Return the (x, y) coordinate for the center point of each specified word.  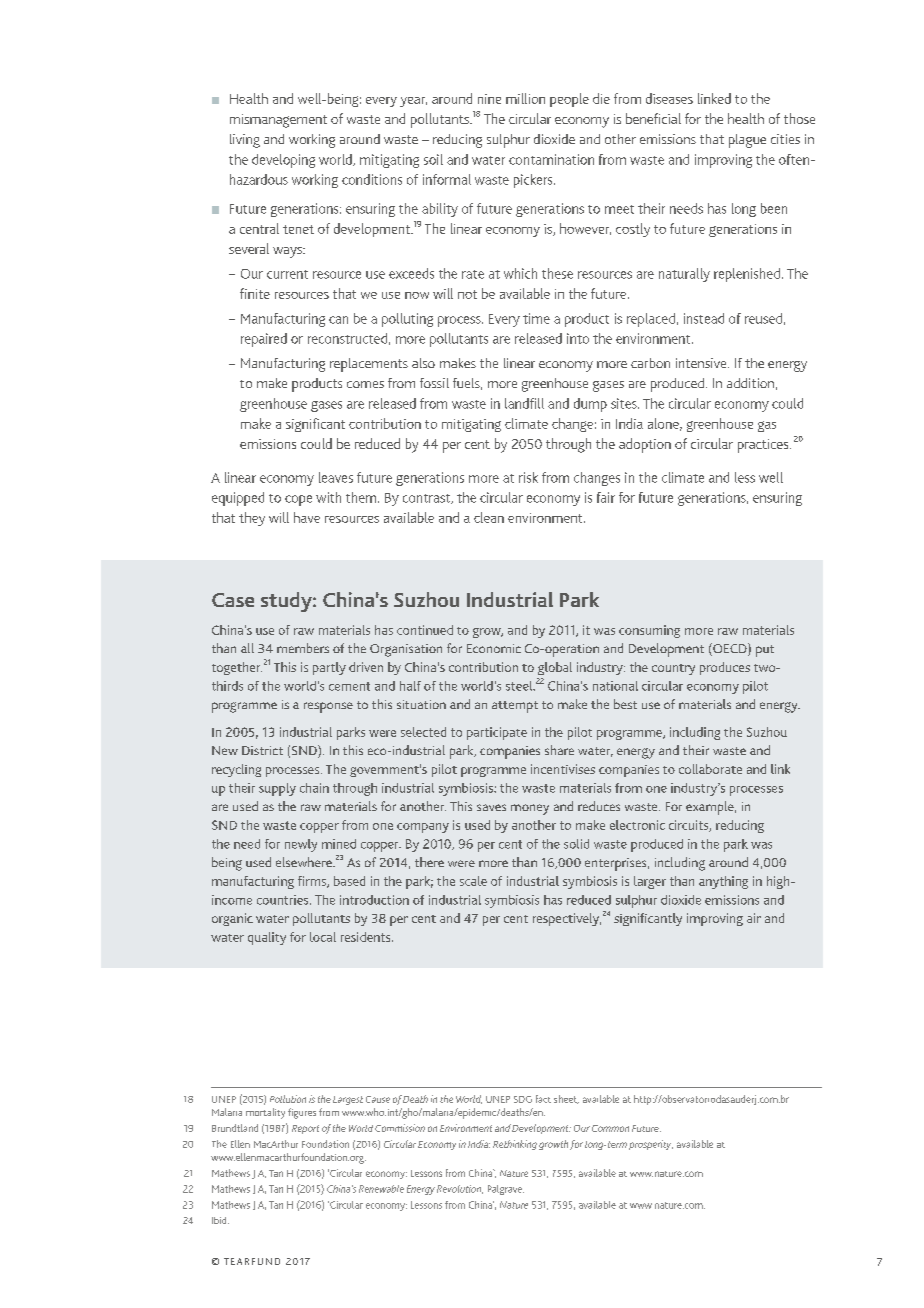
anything (723, 882)
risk (528, 477)
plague (747, 141)
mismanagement (278, 121)
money (530, 809)
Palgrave (506, 1190)
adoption (645, 445)
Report (305, 1129)
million (525, 98)
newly (301, 845)
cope (298, 500)
